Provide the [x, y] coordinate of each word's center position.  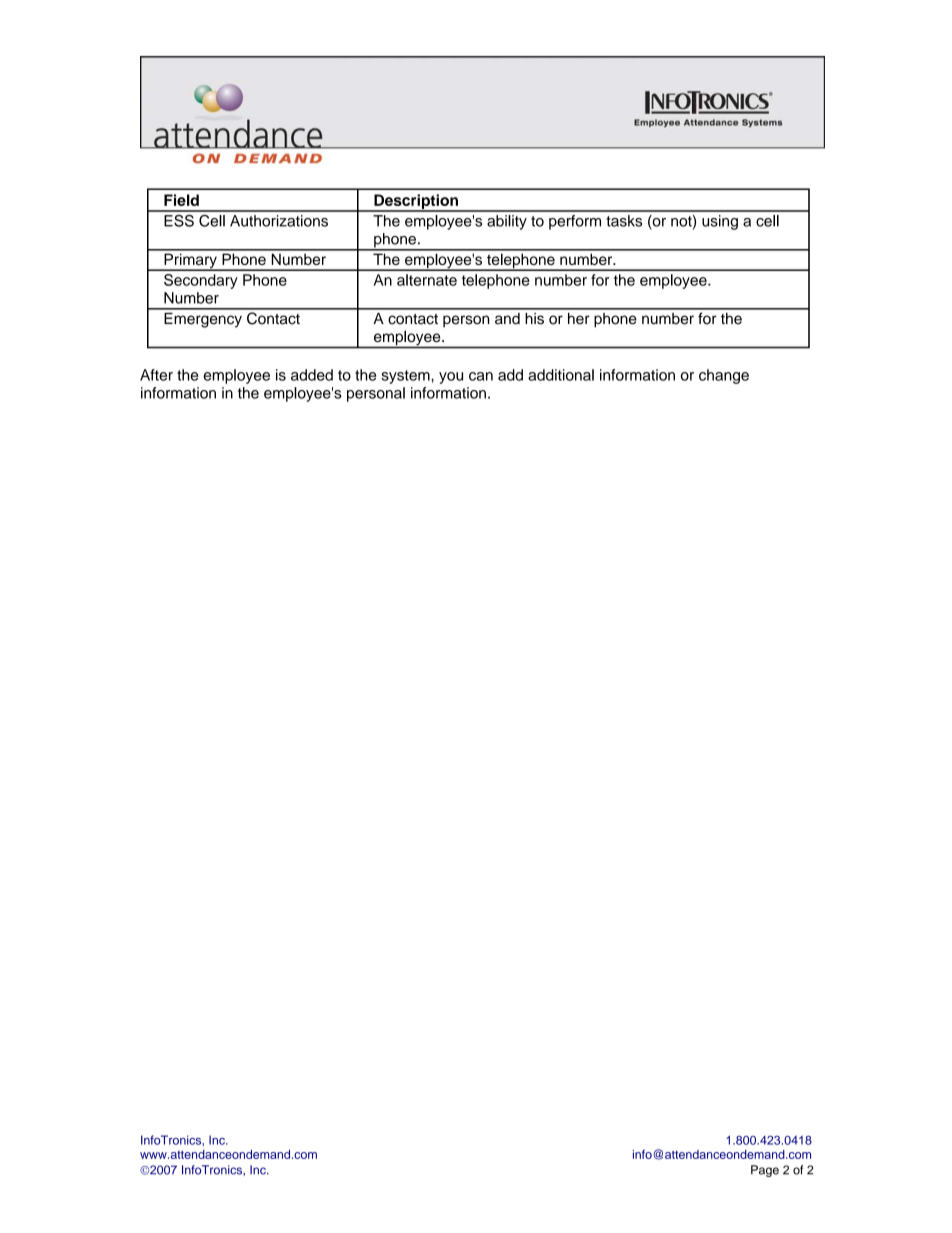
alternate [427, 280]
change [724, 376]
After [156, 375]
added [312, 375]
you [451, 378]
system [406, 377]
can [481, 376]
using [720, 222]
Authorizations [279, 221]
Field [181, 200]
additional [561, 375]
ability [507, 222]
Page [765, 1171]
